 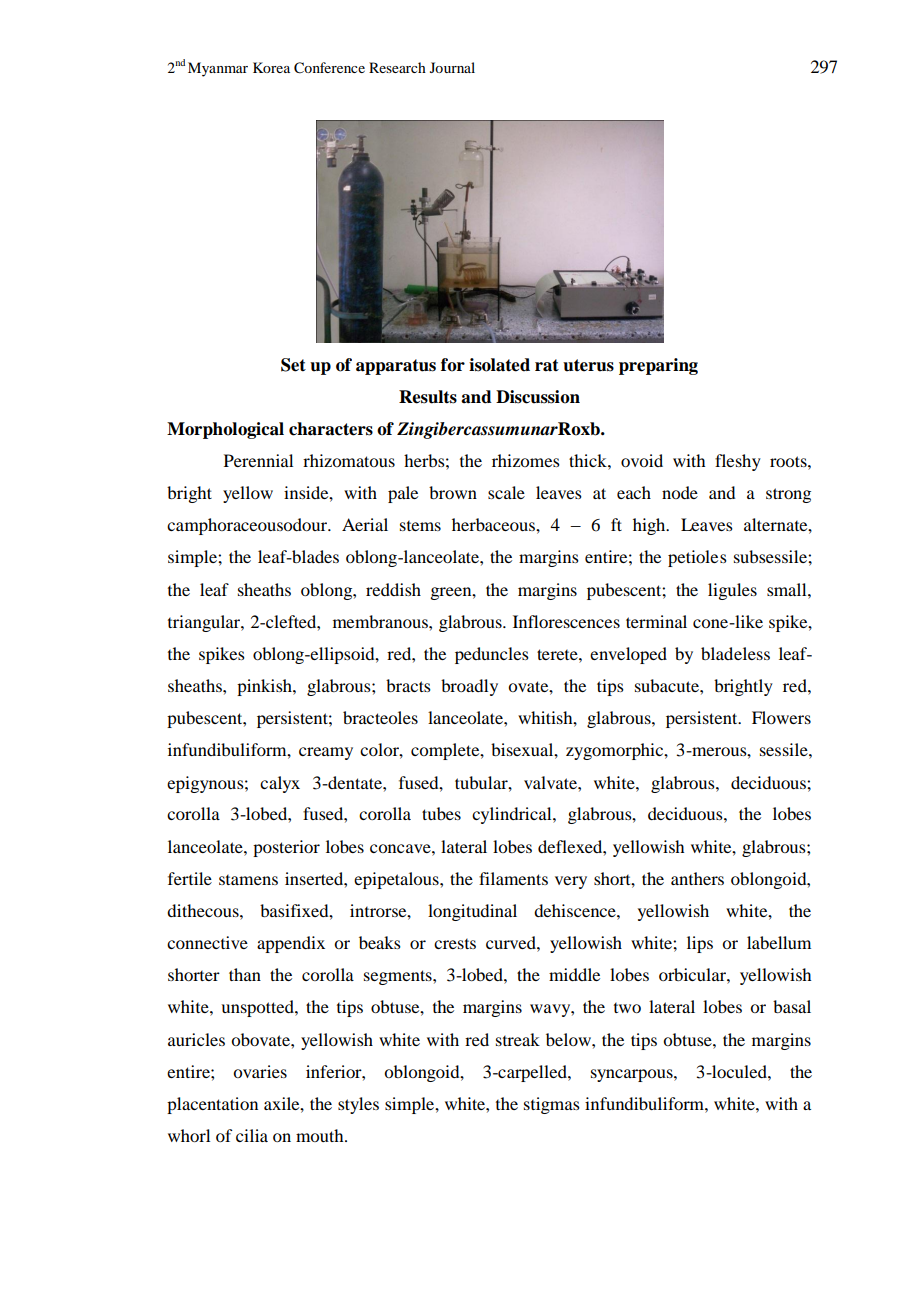 What do you see at coordinates (552, 1105) in the document?
I see `stigmas` at bounding box center [552, 1105].
